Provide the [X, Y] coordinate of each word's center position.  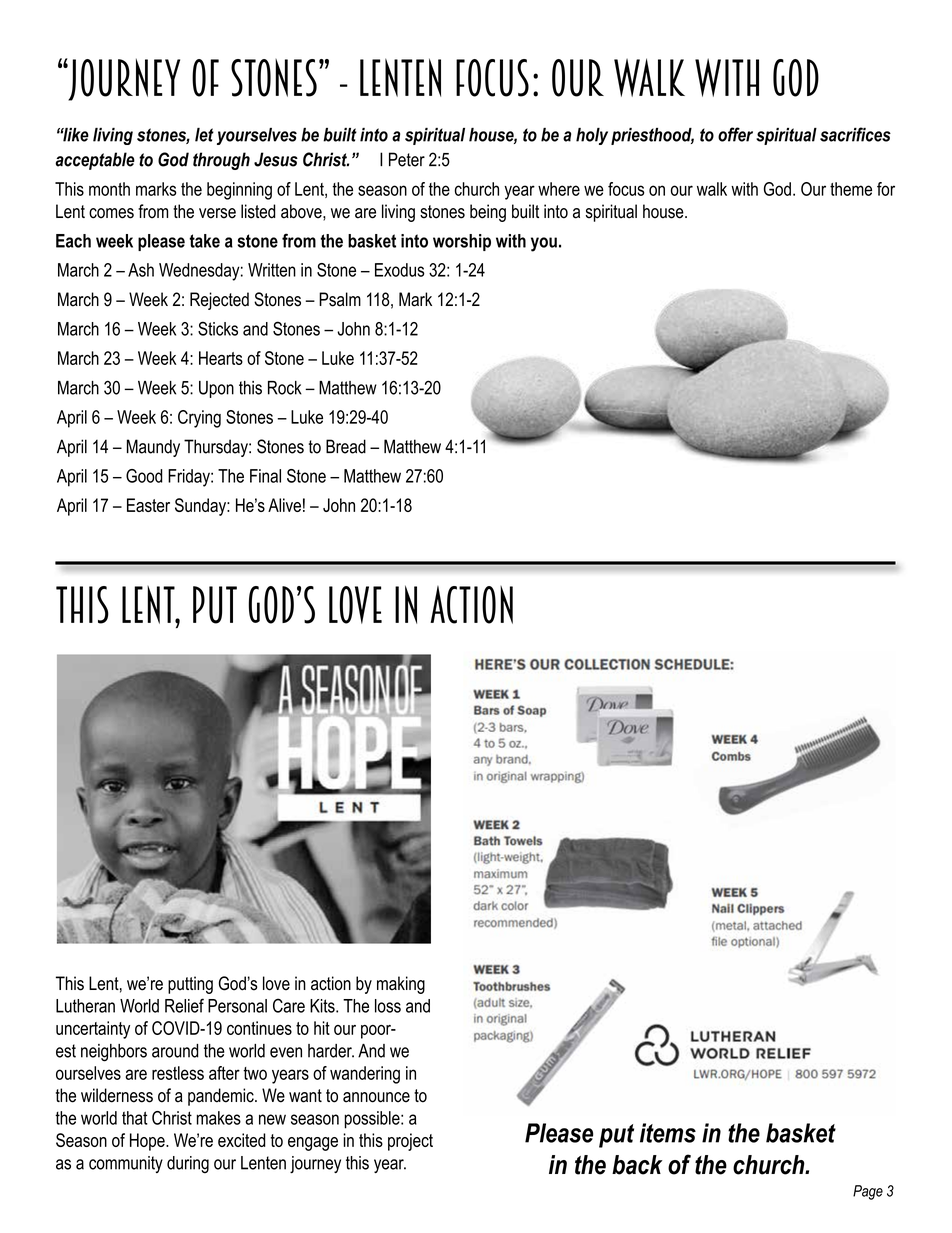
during [188, 1165]
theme [851, 189]
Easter [148, 505]
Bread [346, 446]
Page [868, 1192]
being [488, 213]
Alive [284, 505]
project [410, 1142]
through [221, 161]
